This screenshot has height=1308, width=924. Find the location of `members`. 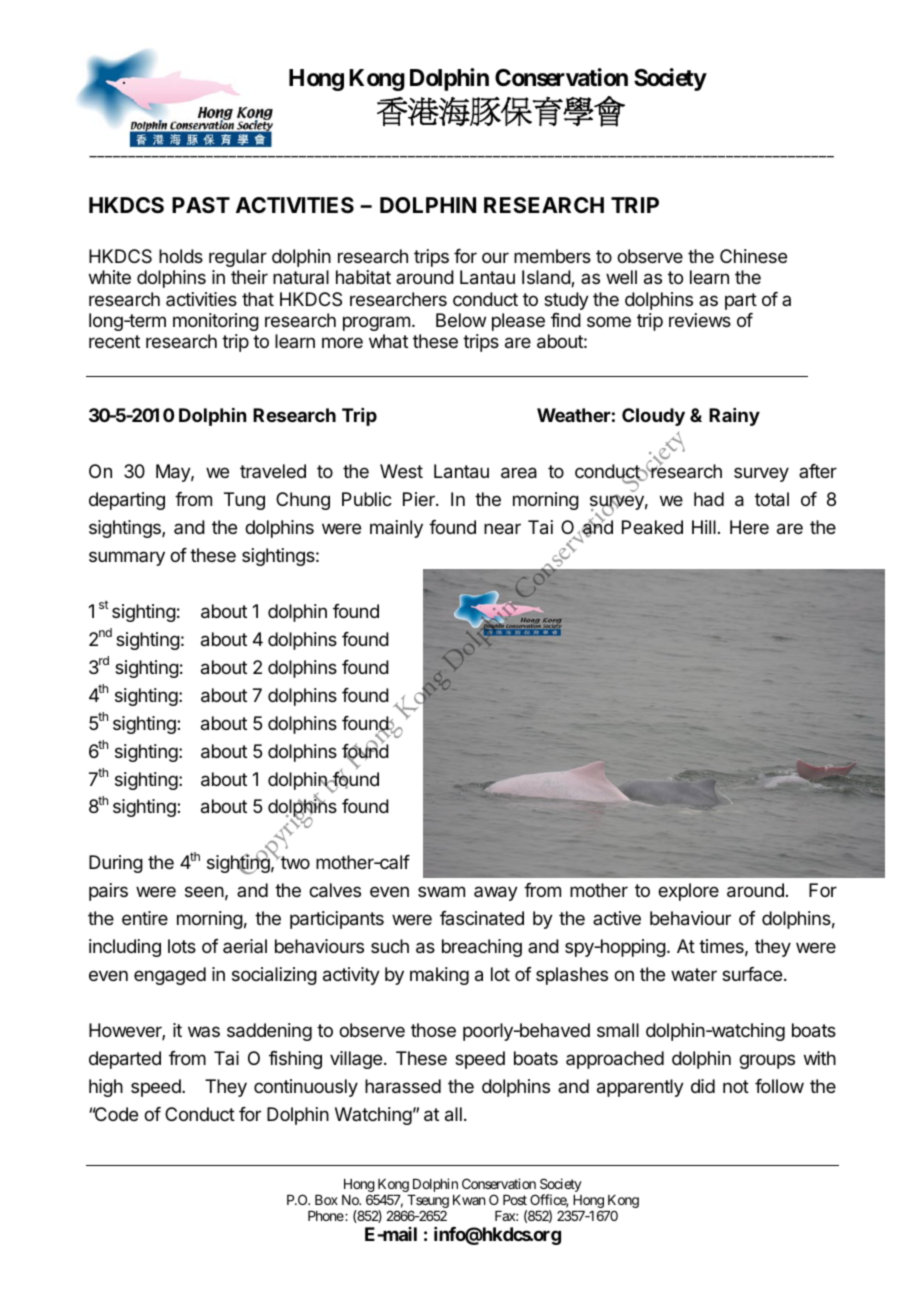

members is located at coordinates (552, 256).
